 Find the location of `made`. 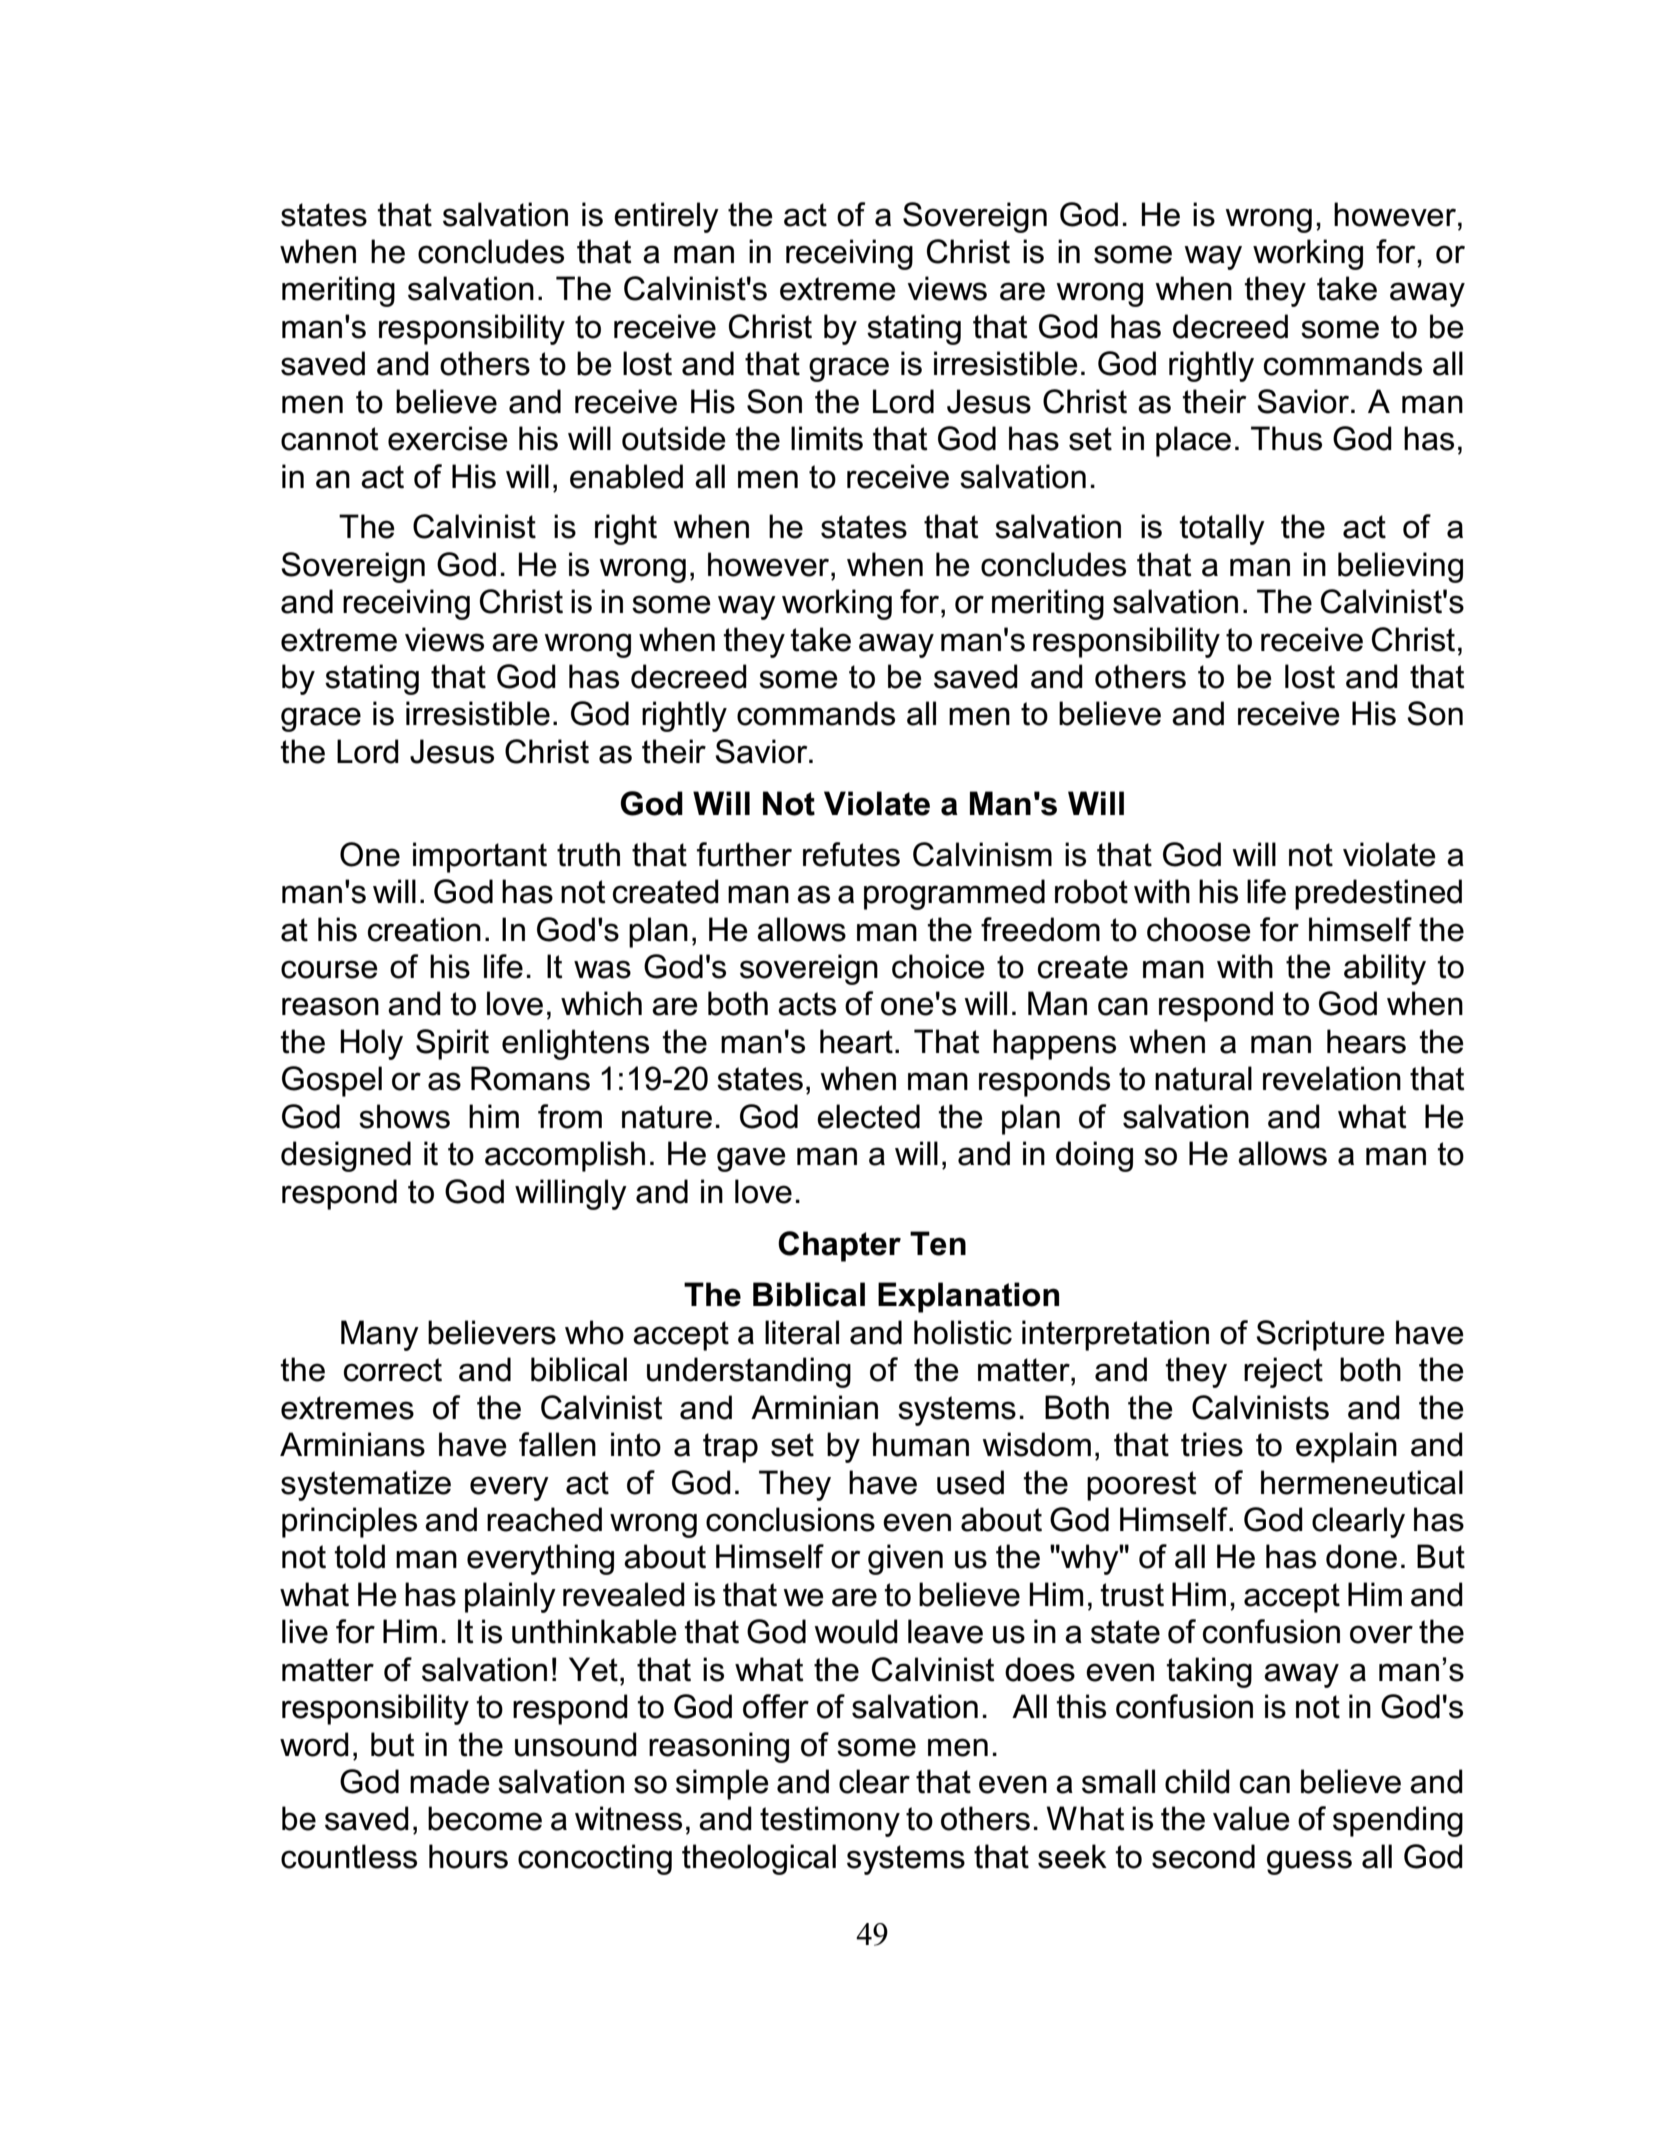

made is located at coordinates (450, 1781).
